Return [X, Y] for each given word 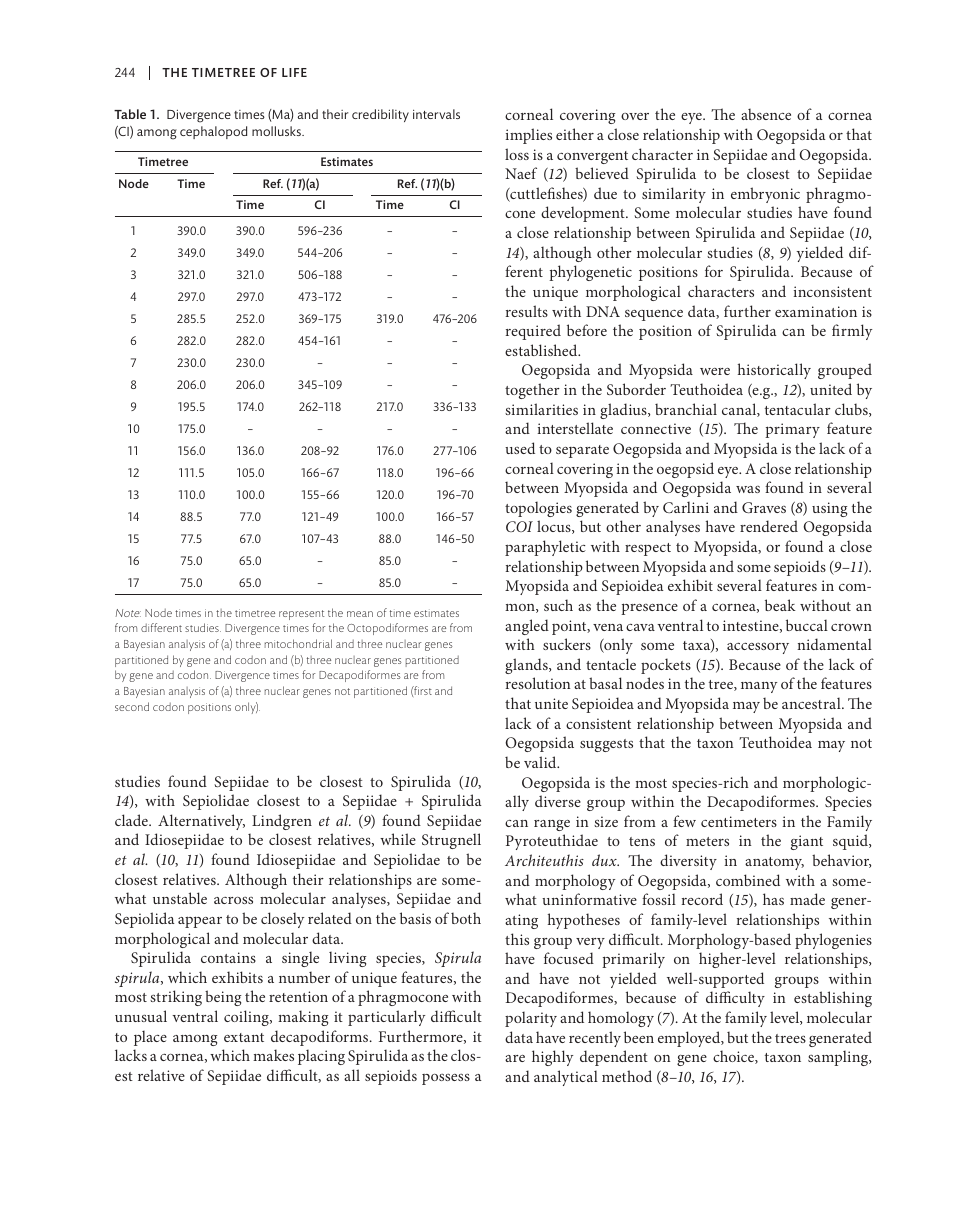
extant [244, 1037]
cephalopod [213, 132]
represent [301, 615]
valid [541, 762]
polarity [531, 1019]
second [132, 706]
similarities [541, 409]
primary [792, 430]
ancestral [812, 703]
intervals [436, 114]
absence [766, 114]
